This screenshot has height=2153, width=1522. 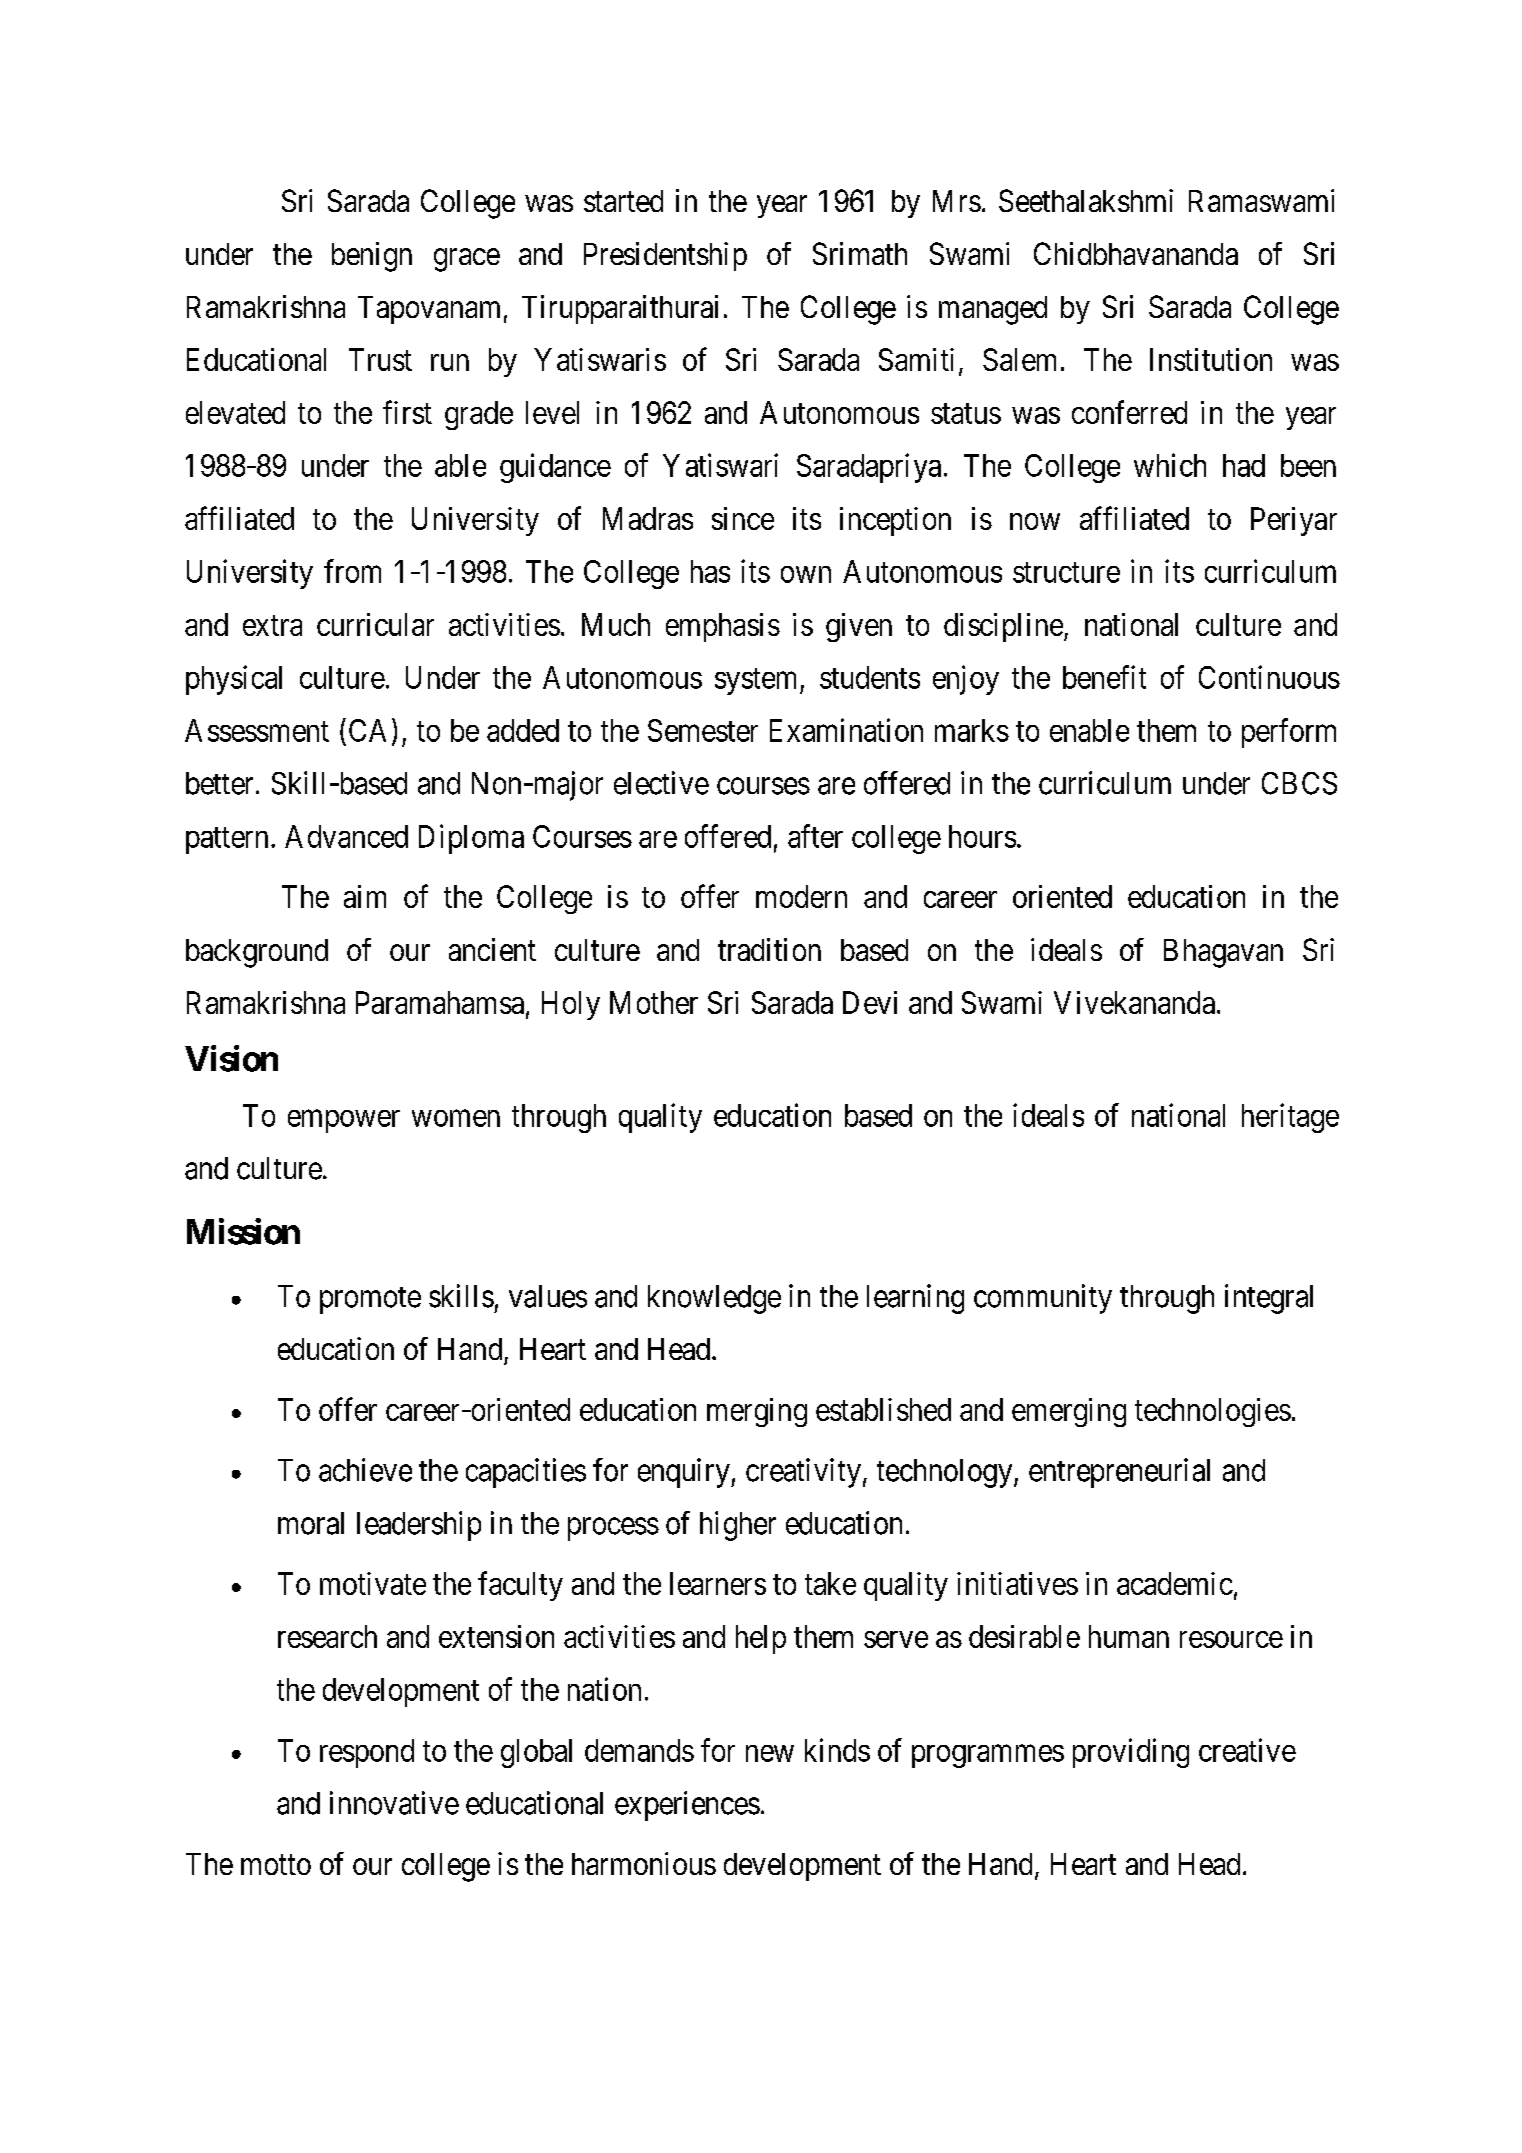 I want to click on Vivekananda, so click(x=1134, y=1002).
